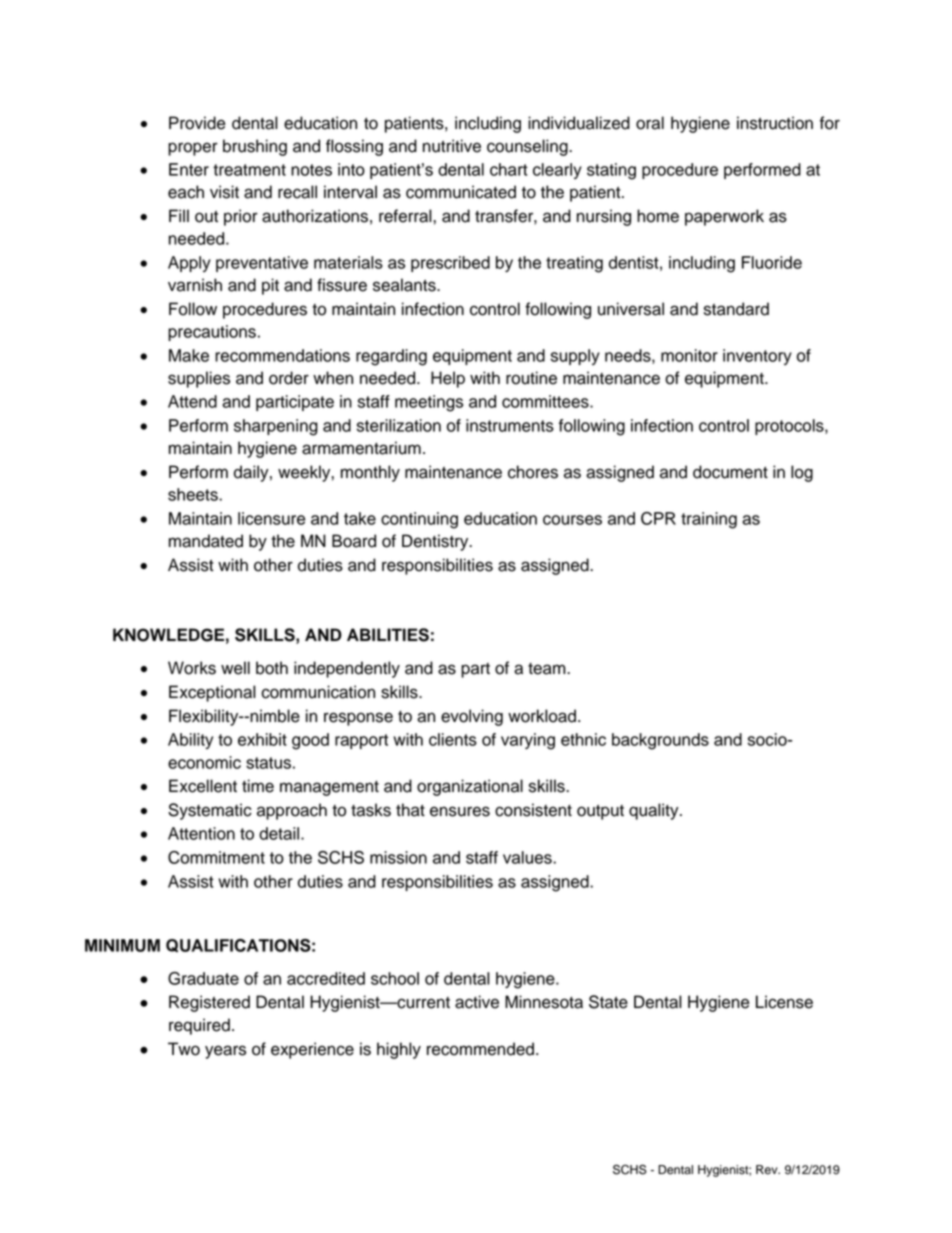 This screenshot has height=1233, width=952. Describe the element at coordinates (709, 520) in the screenshot. I see `training` at that location.
